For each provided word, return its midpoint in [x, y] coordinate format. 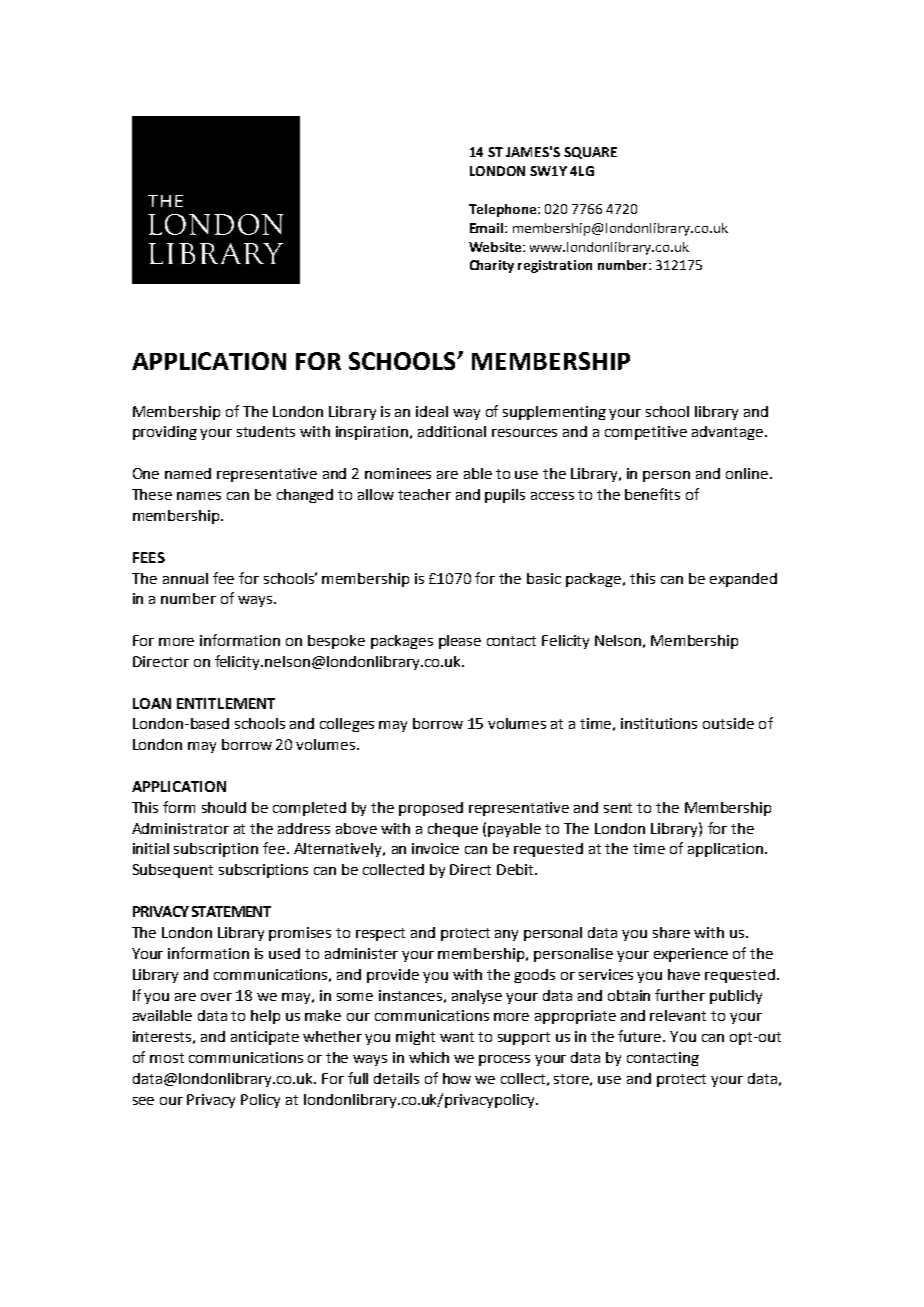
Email [488, 228]
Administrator [180, 828]
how [457, 1078]
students [266, 431]
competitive [646, 433]
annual [185, 578]
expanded [743, 580]
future [641, 1036]
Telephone [504, 210]
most [167, 1058]
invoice [435, 848]
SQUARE [590, 153]
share [671, 932]
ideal [432, 411]
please [460, 642]
